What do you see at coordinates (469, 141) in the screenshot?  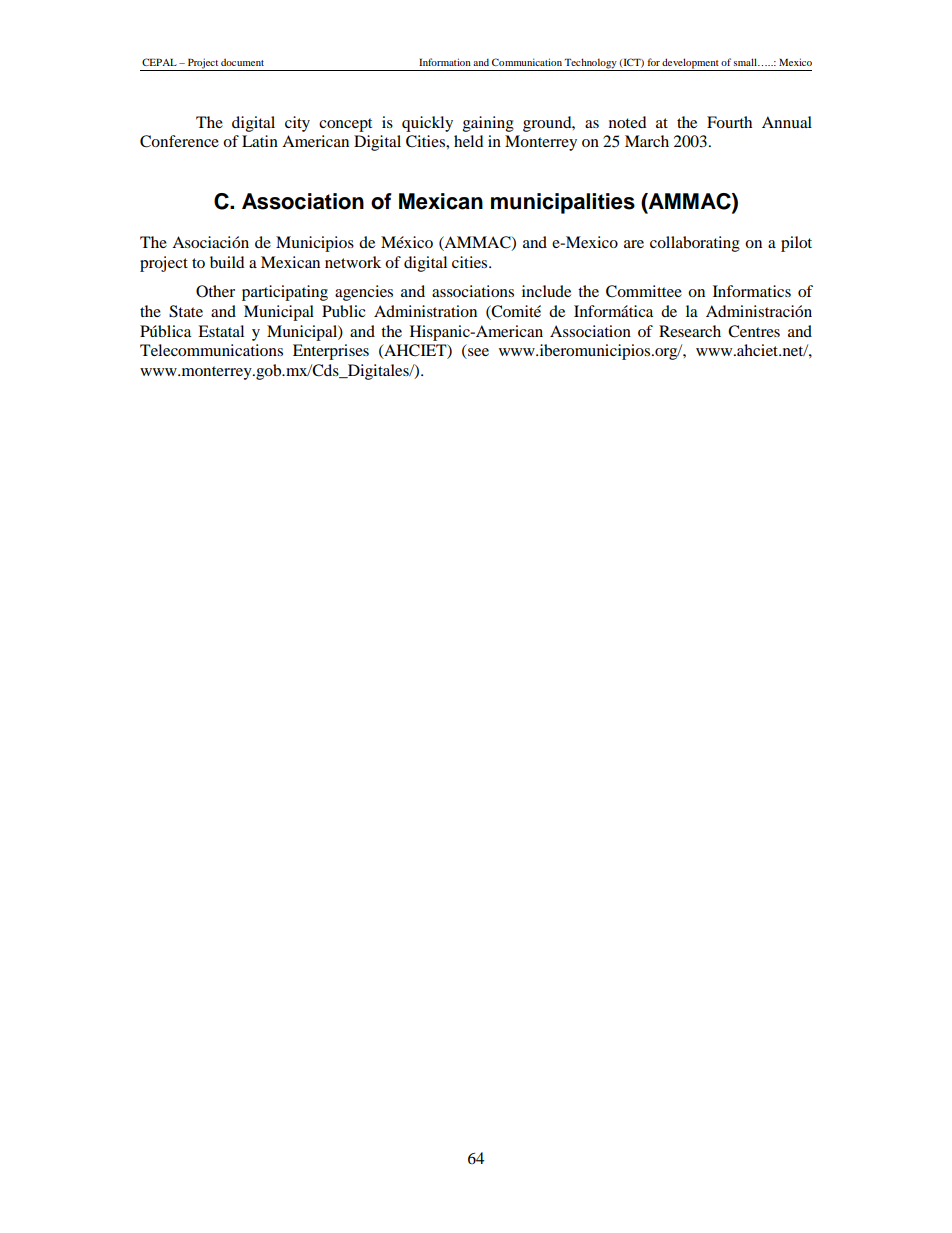 I see `held` at bounding box center [469, 141].
